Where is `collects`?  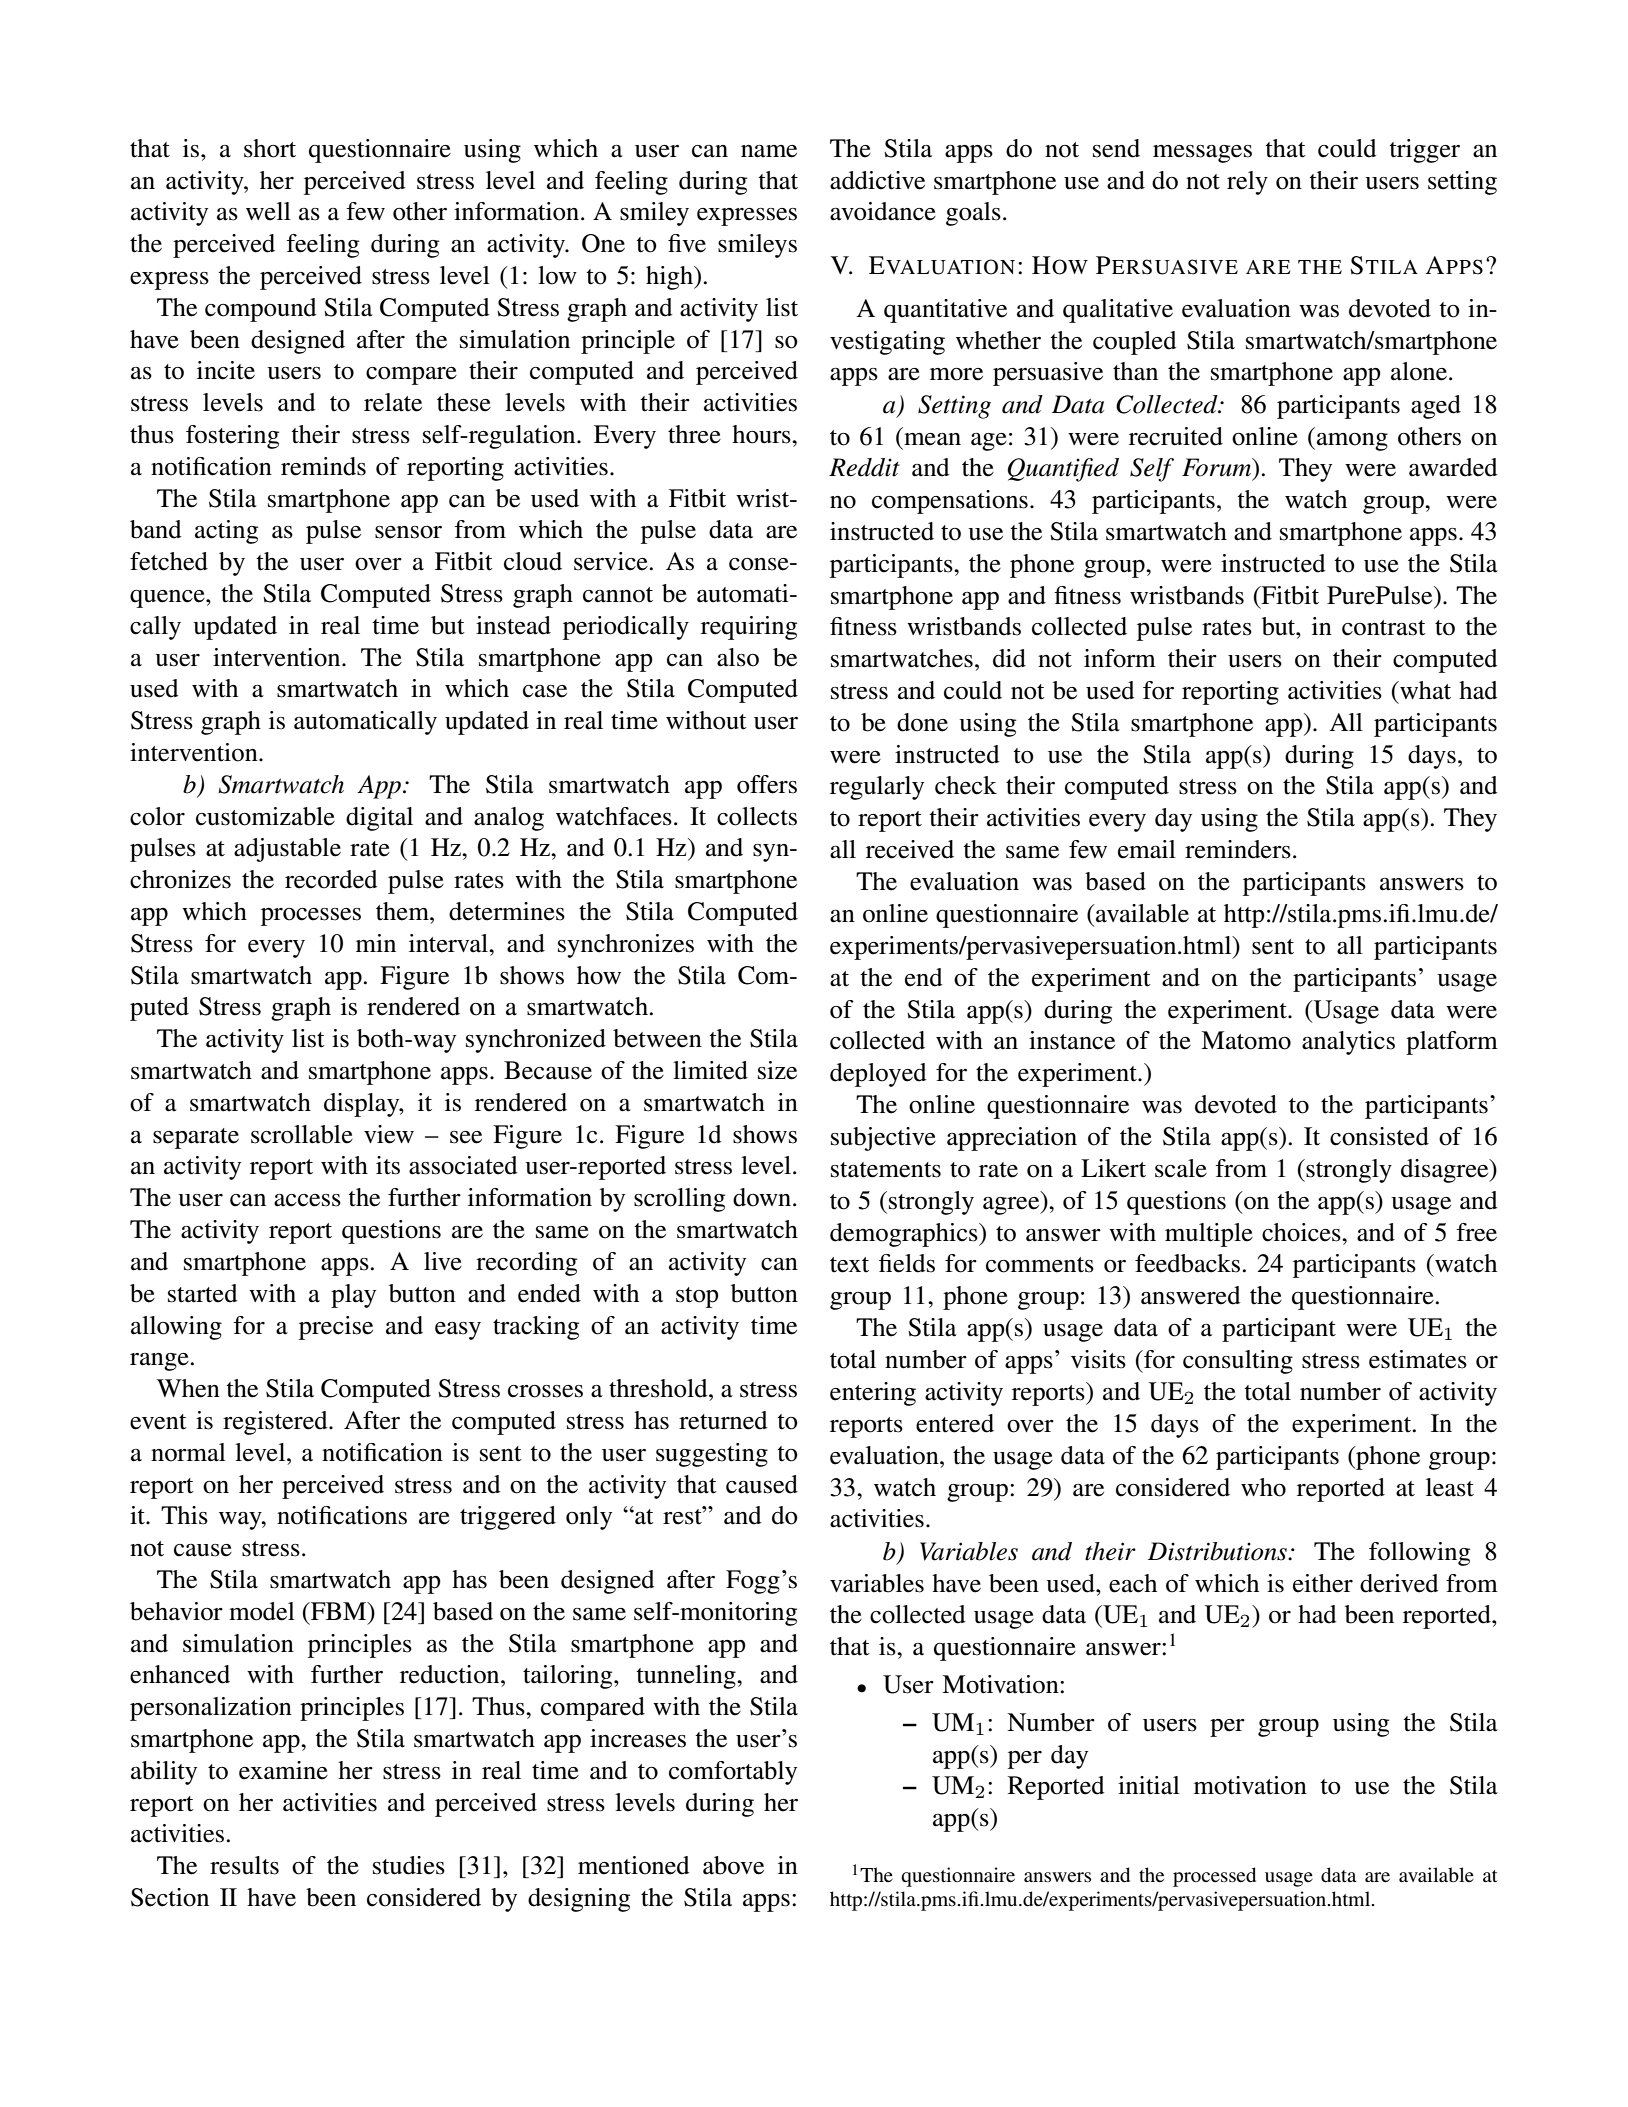
collects is located at coordinates (757, 816).
